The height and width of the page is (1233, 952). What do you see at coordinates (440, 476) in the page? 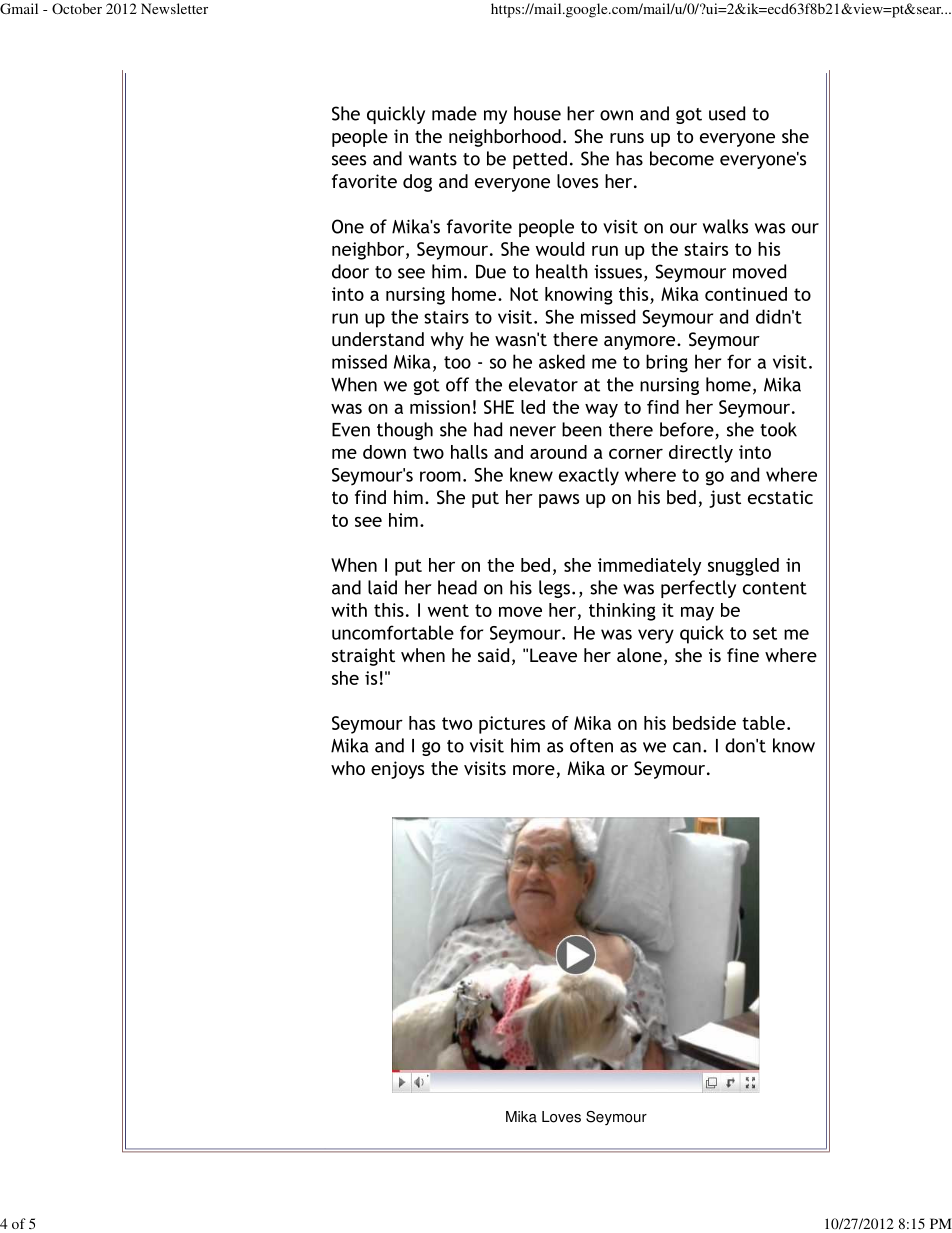
I see `room` at bounding box center [440, 476].
